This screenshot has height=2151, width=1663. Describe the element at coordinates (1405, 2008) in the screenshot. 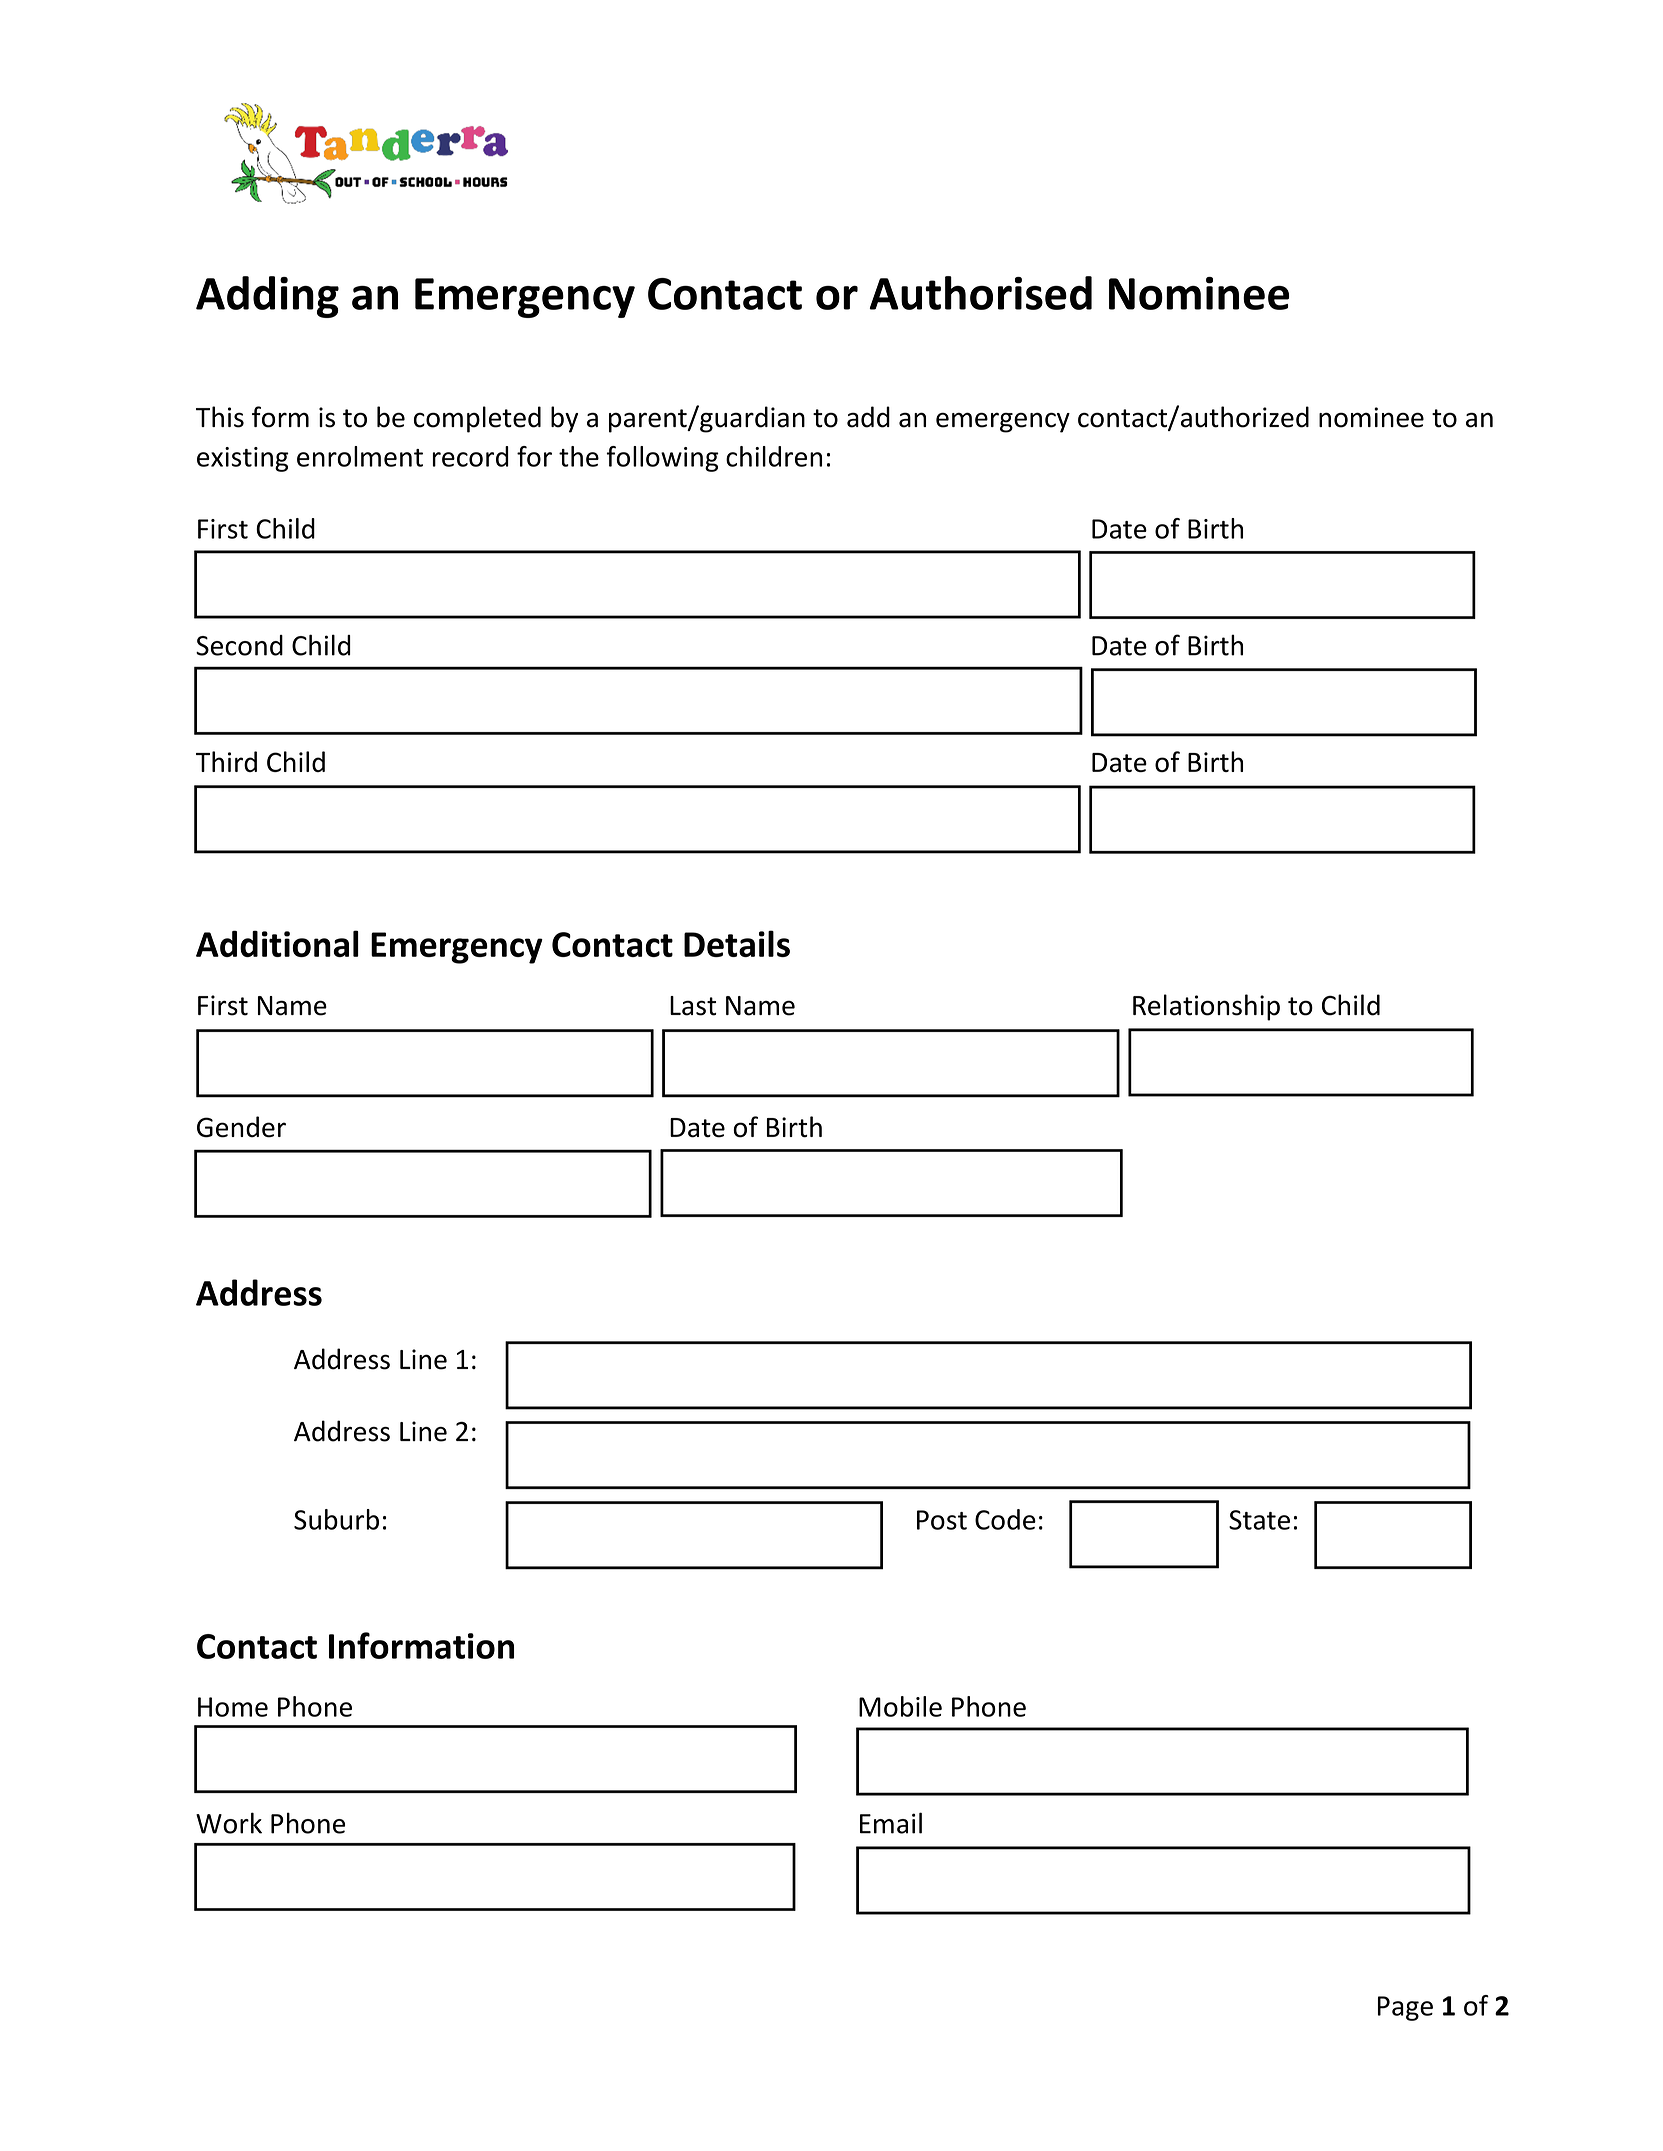

I see `Page` at that location.
